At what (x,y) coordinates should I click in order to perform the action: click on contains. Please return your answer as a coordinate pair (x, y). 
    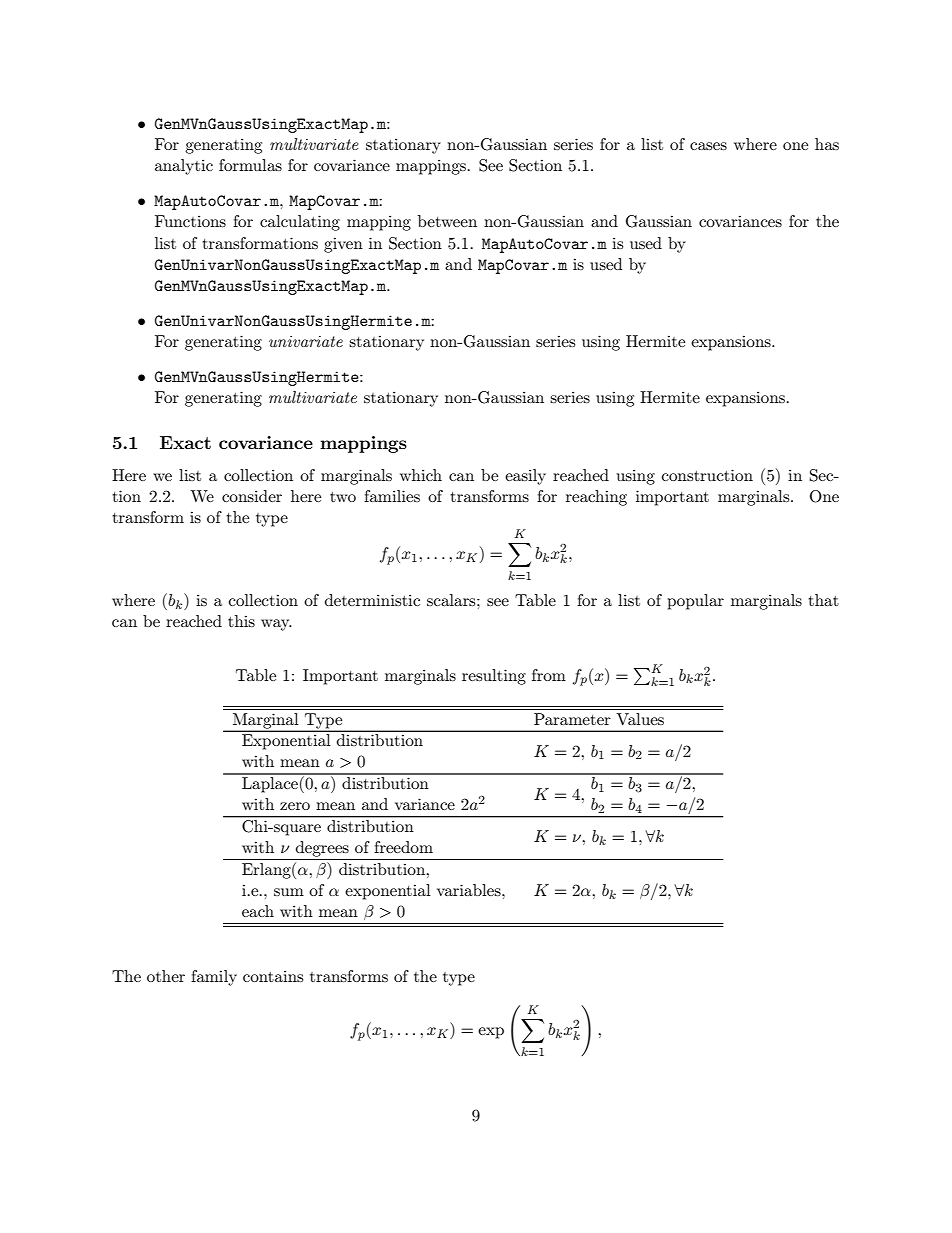
    Looking at the image, I should click on (273, 976).
